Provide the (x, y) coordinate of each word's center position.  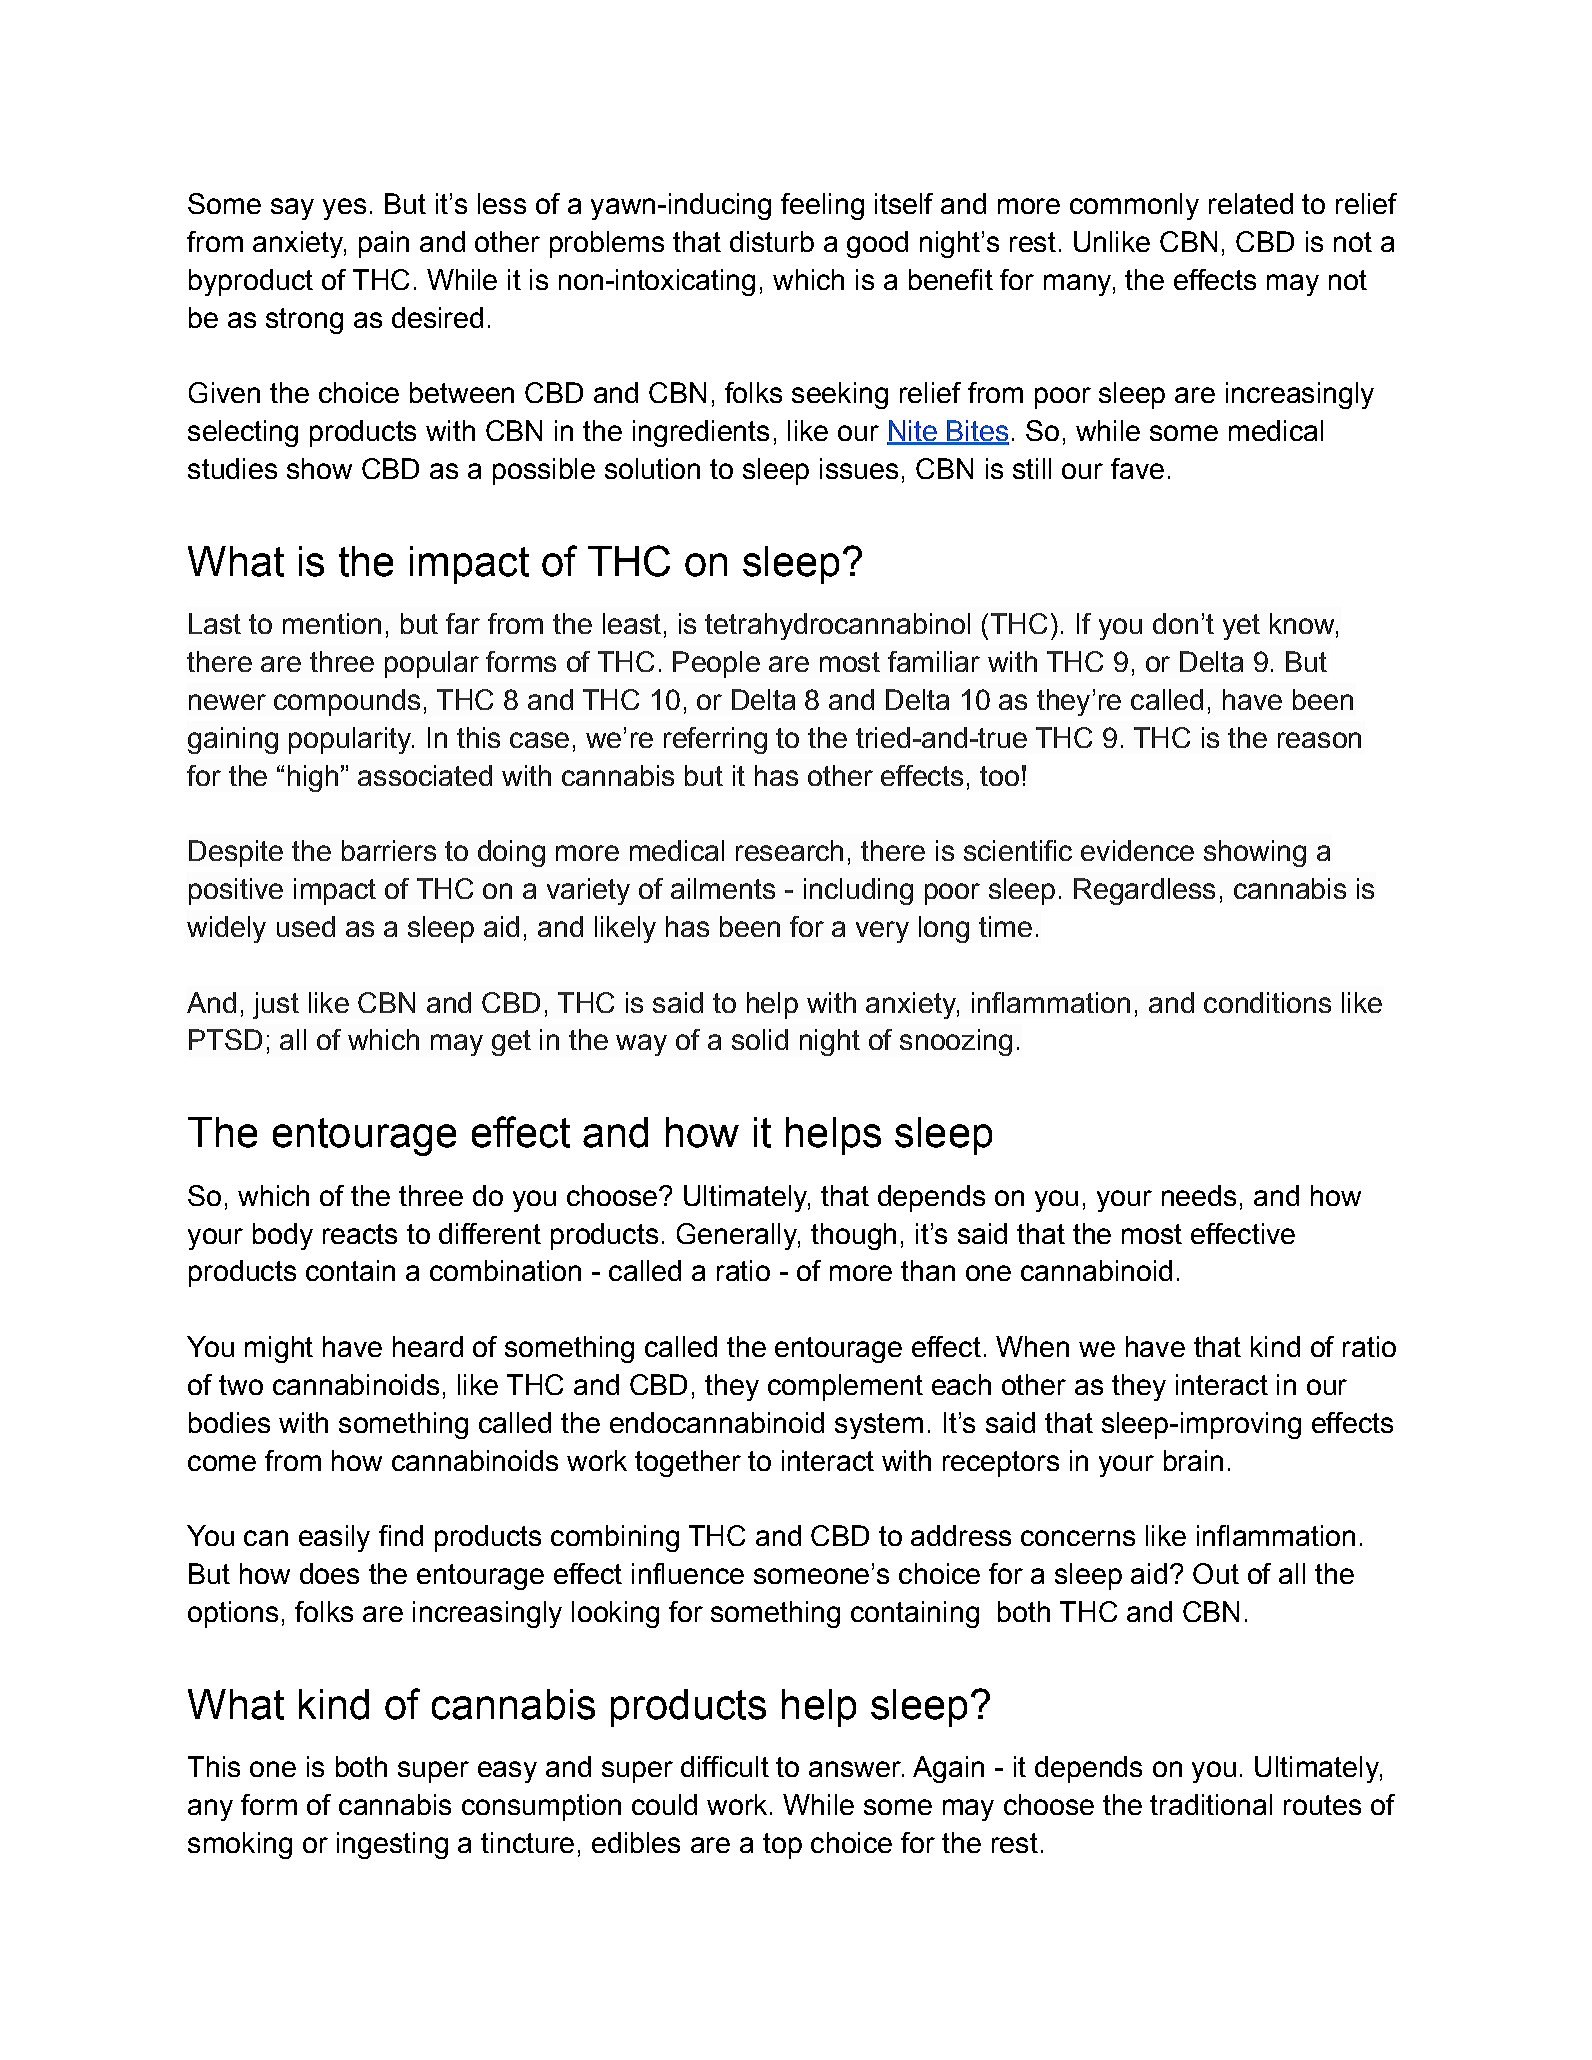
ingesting (392, 1845)
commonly (1134, 206)
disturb (772, 241)
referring (715, 740)
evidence (1137, 850)
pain (384, 244)
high (313, 778)
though (853, 1236)
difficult (725, 1766)
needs (1199, 1195)
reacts (360, 1234)
